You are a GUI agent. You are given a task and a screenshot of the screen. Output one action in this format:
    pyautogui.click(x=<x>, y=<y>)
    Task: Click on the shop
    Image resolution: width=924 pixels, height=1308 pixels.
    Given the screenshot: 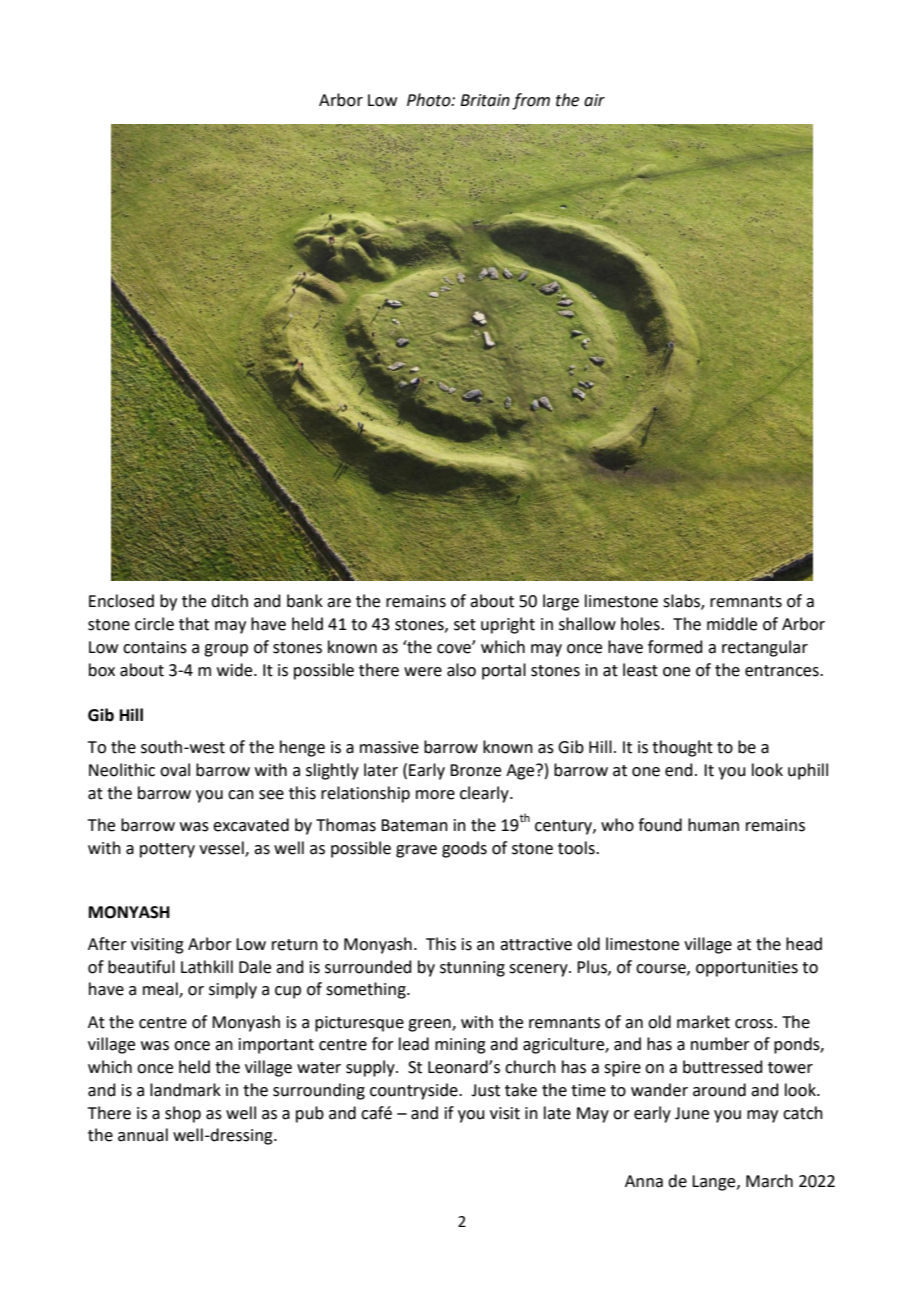 What is the action you would take?
    pyautogui.click(x=183, y=1114)
